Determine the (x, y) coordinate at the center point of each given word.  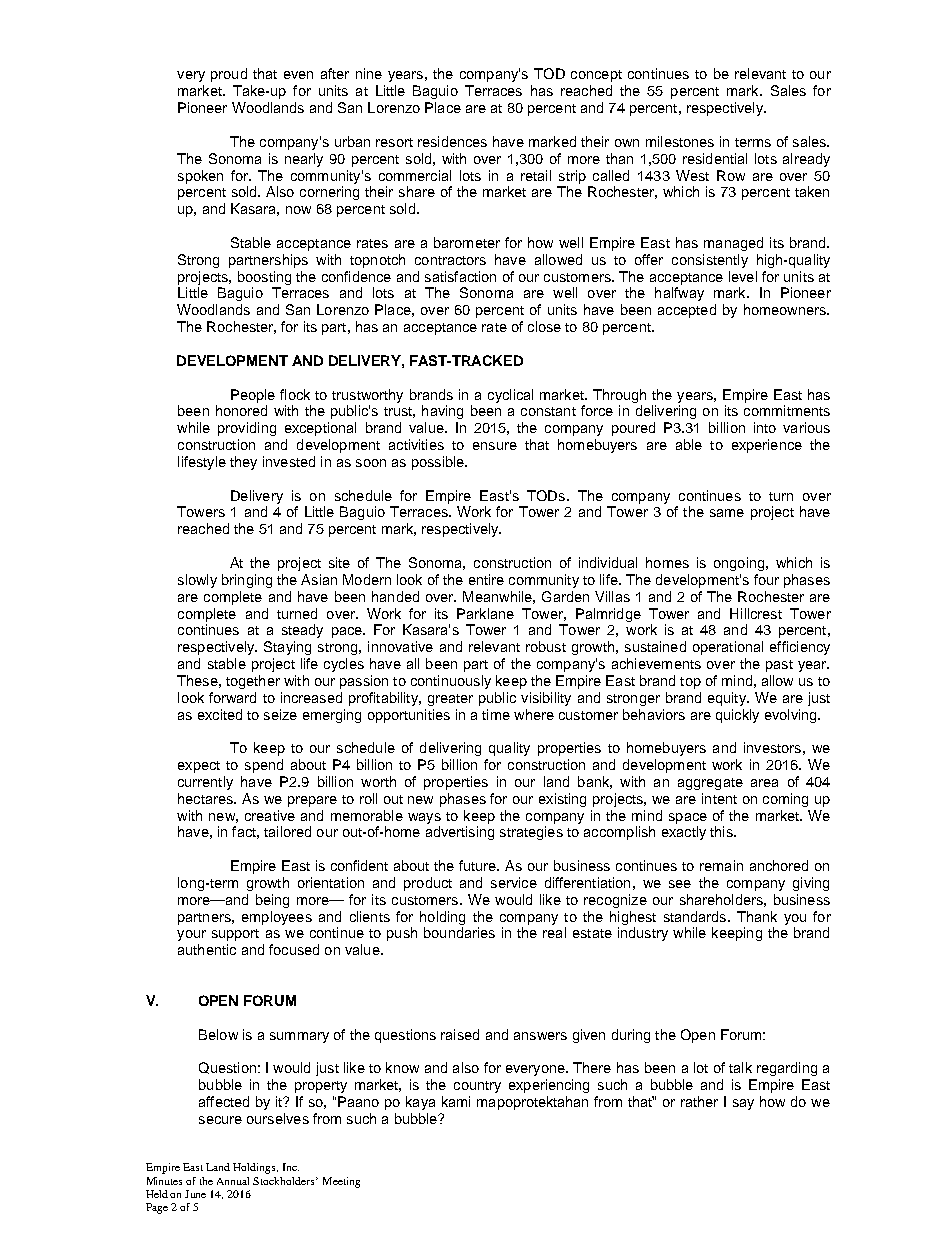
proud (229, 75)
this (722, 831)
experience (767, 446)
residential (715, 158)
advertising (460, 833)
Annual (233, 1181)
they (243, 463)
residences (452, 141)
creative (270, 815)
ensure (495, 446)
